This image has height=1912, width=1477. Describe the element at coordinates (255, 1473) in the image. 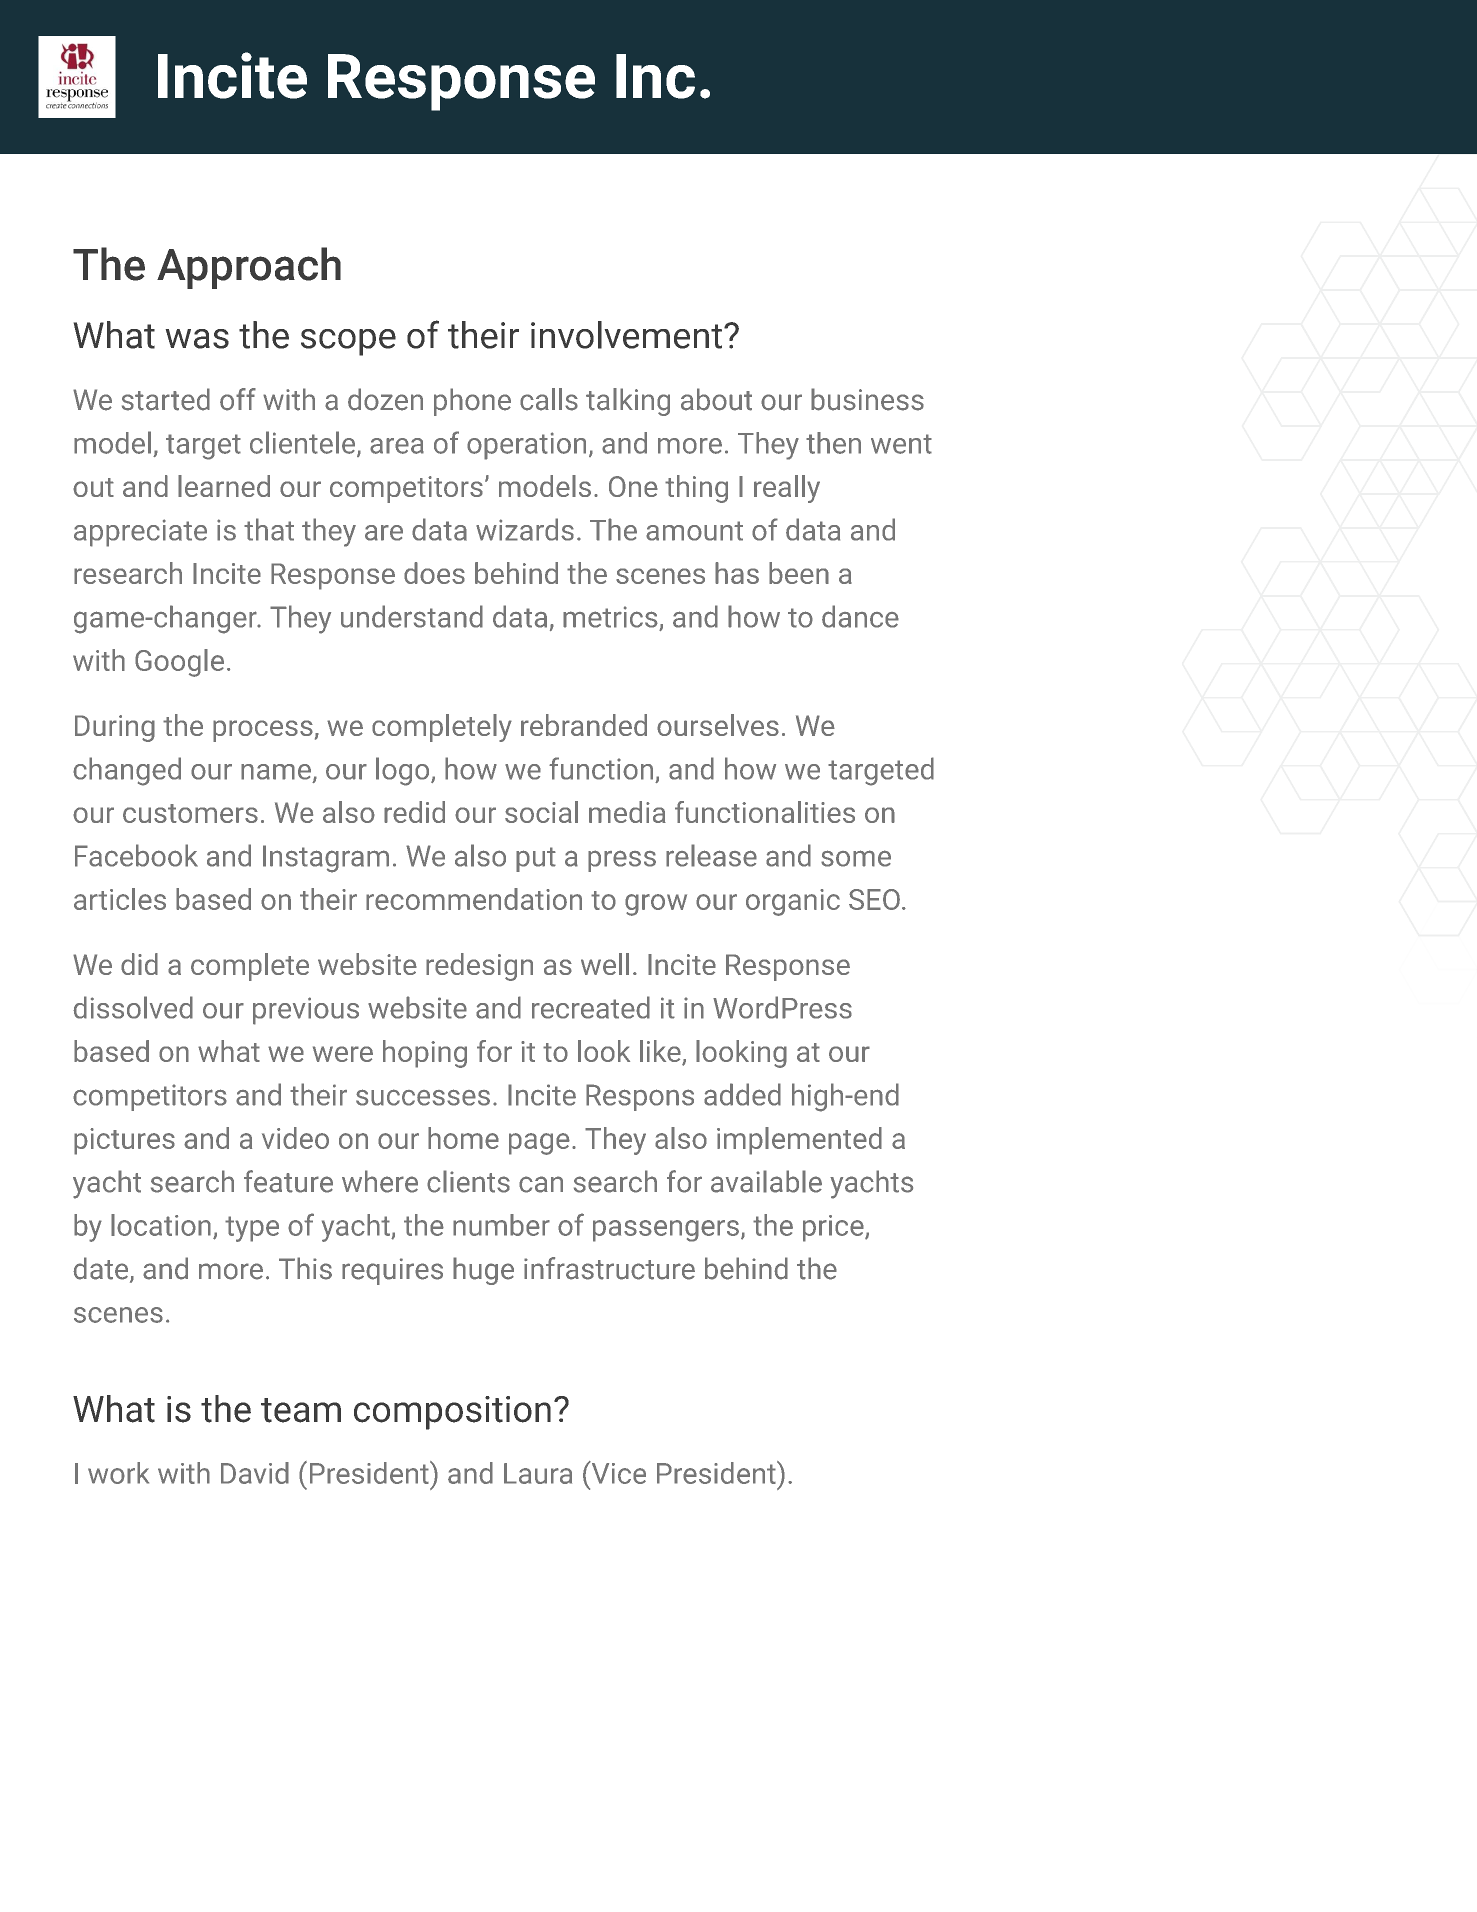

I see `David` at that location.
